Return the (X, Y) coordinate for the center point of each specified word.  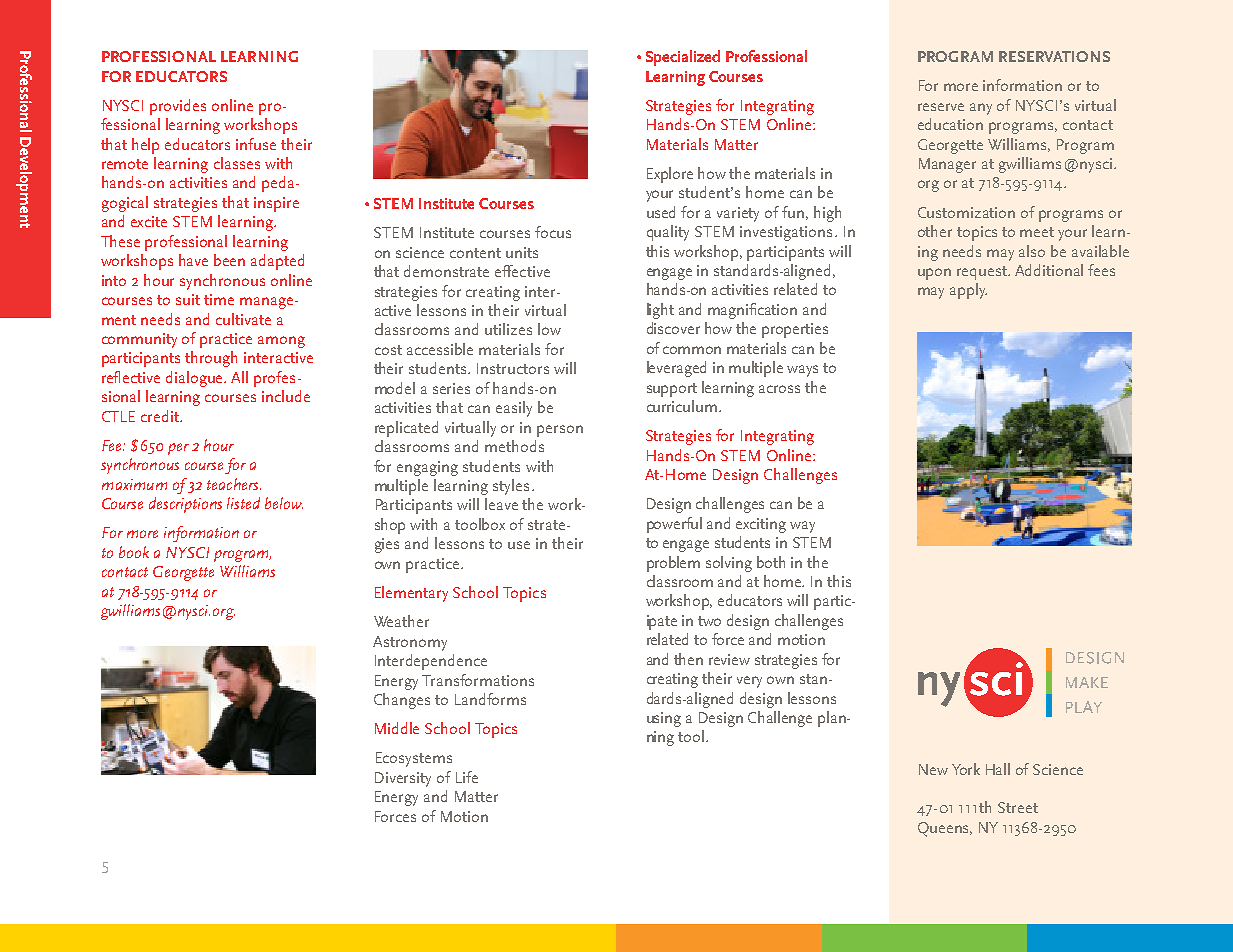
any (981, 109)
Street (1018, 807)
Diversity (403, 779)
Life (467, 777)
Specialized (683, 58)
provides (178, 107)
